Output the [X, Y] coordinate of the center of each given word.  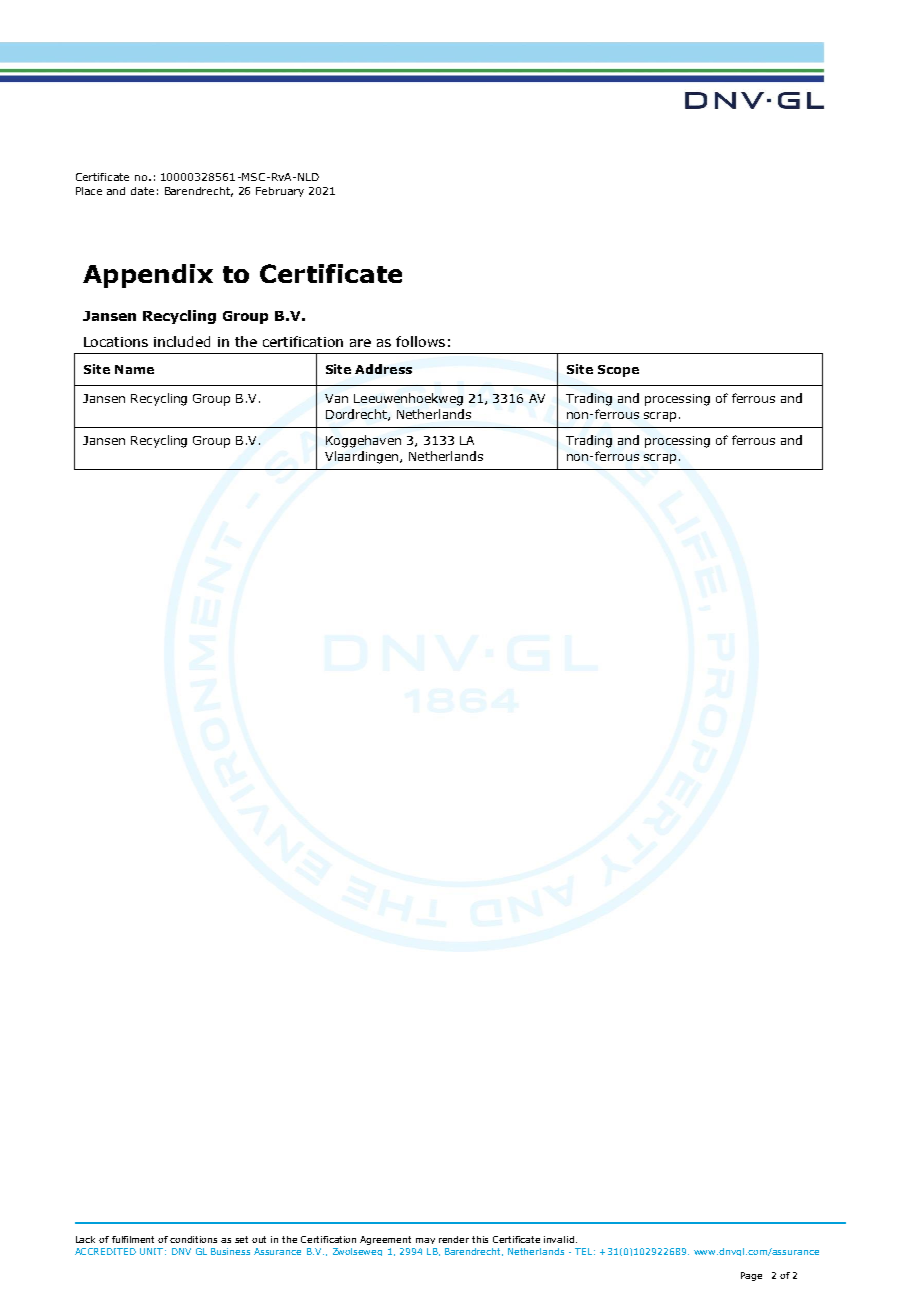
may [425, 1241]
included [182, 341]
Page [751, 1276]
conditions [193, 1239]
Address [383, 369]
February [280, 192]
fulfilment [133, 1239]
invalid [559, 1239]
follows [420, 341]
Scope [618, 371]
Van [336, 398]
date [142, 191]
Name [134, 369]
